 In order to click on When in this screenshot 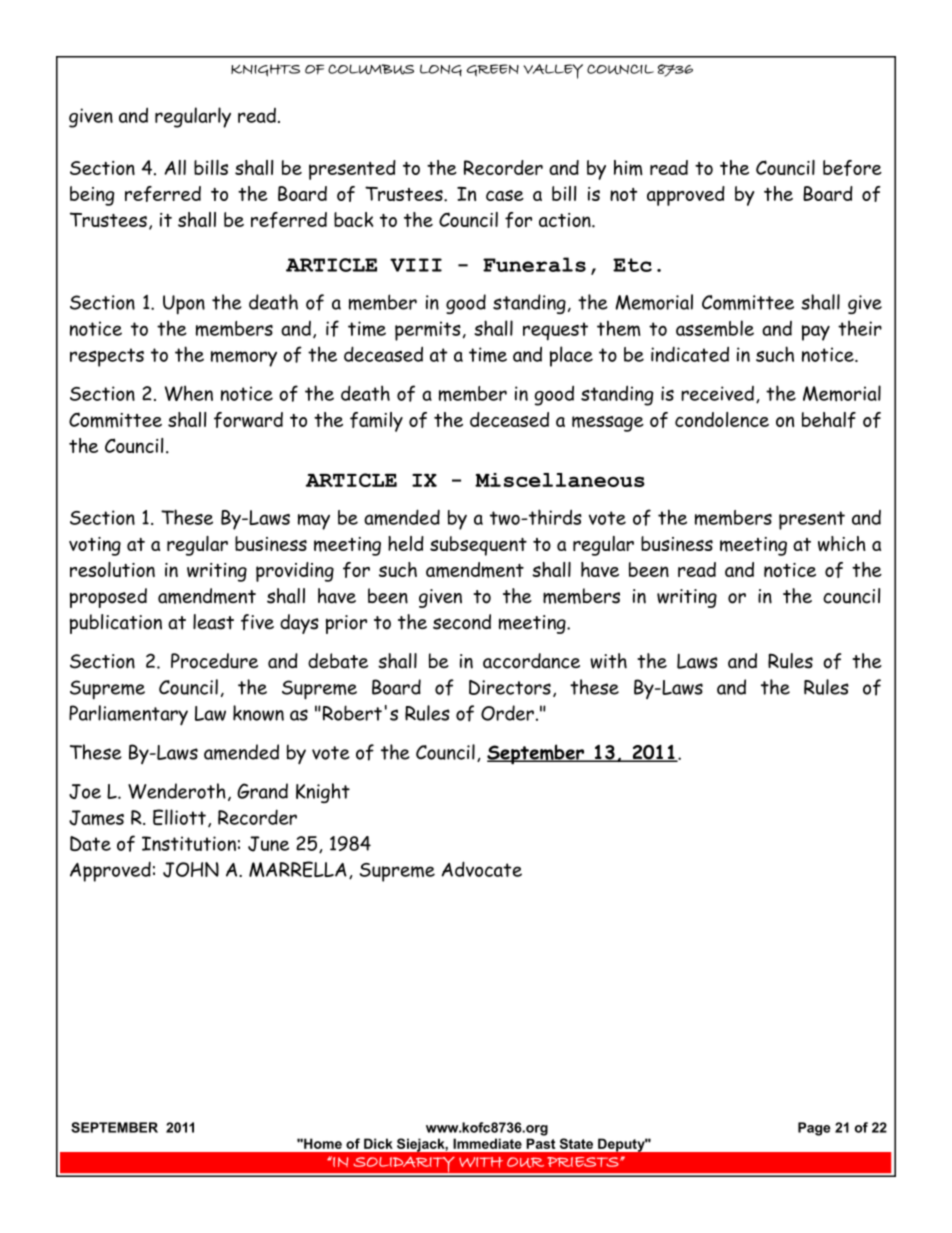, I will do `click(189, 393)`.
